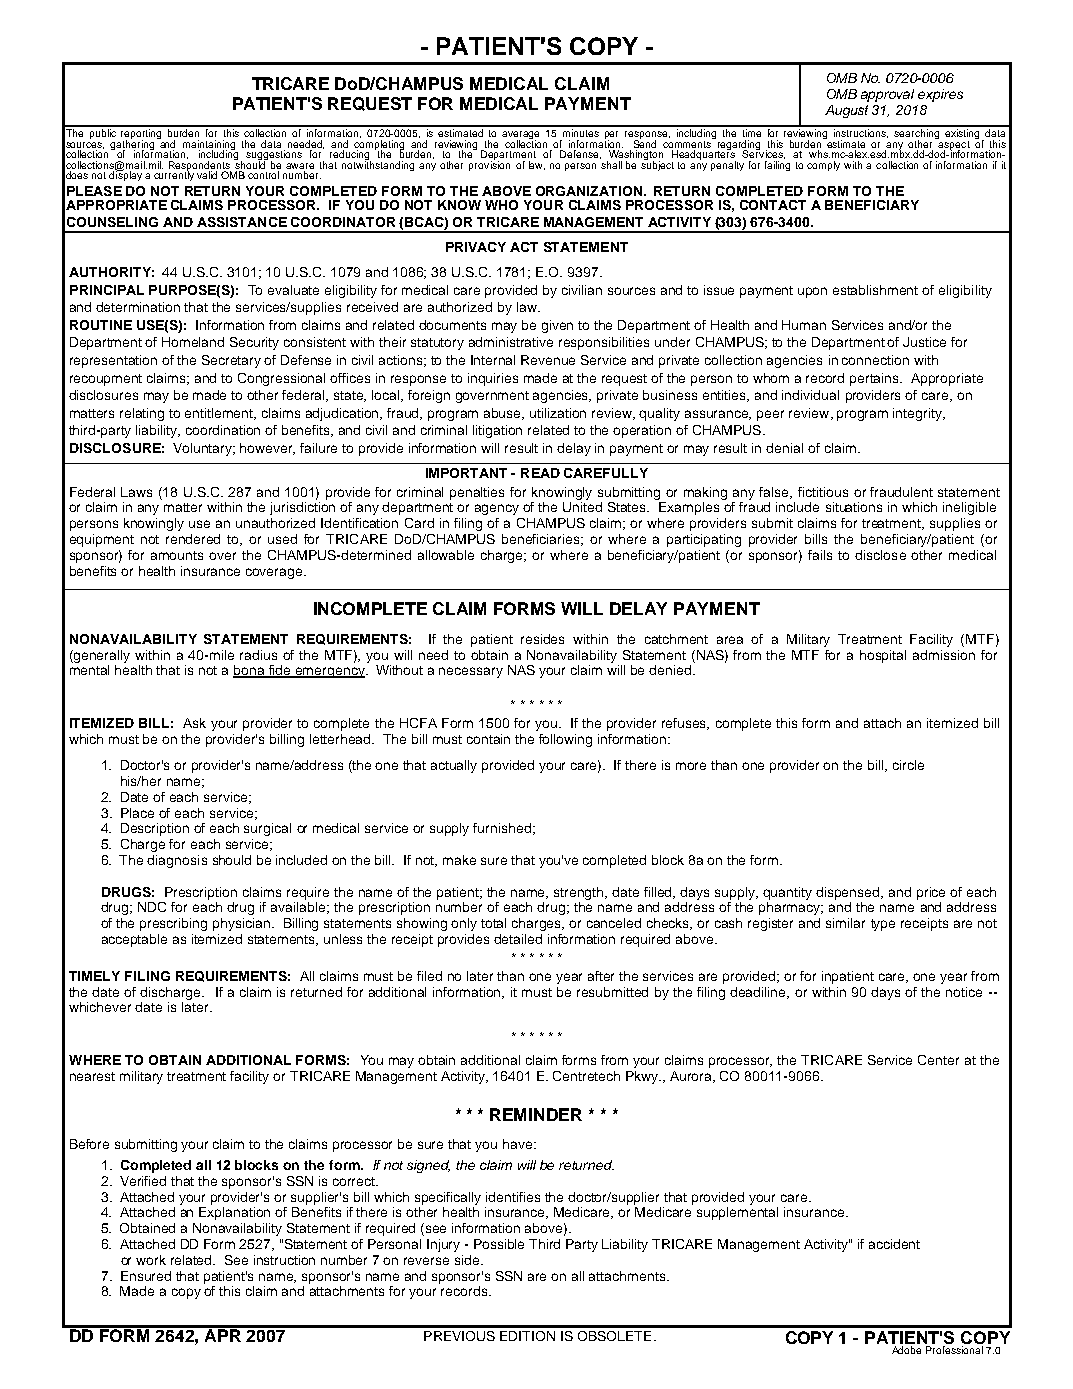 This image has height=1389, width=1073. Describe the element at coordinates (489, 165) in the image. I see `provision` at that location.
